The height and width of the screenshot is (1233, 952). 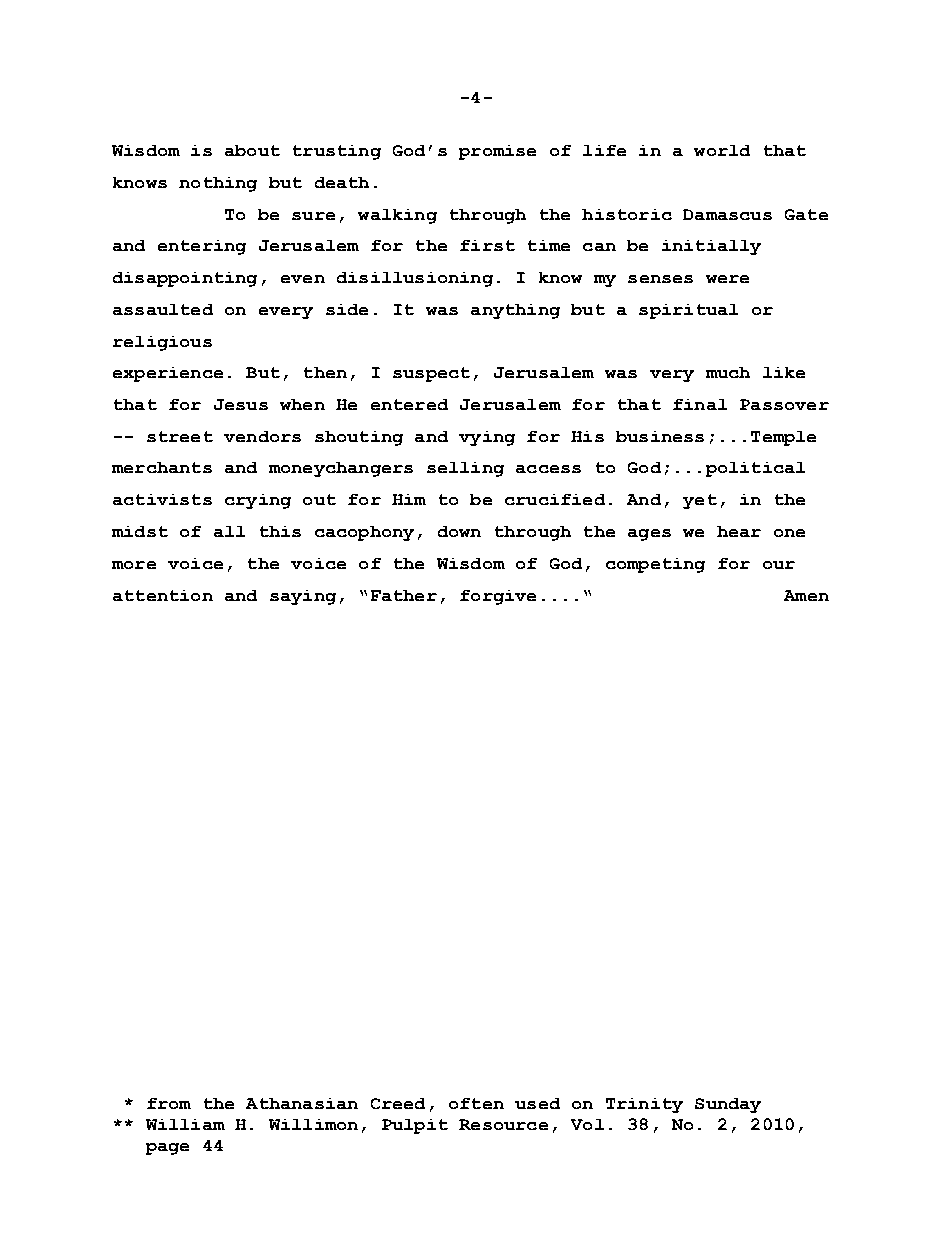 What do you see at coordinates (218, 184) in the screenshot?
I see `nothing` at bounding box center [218, 184].
